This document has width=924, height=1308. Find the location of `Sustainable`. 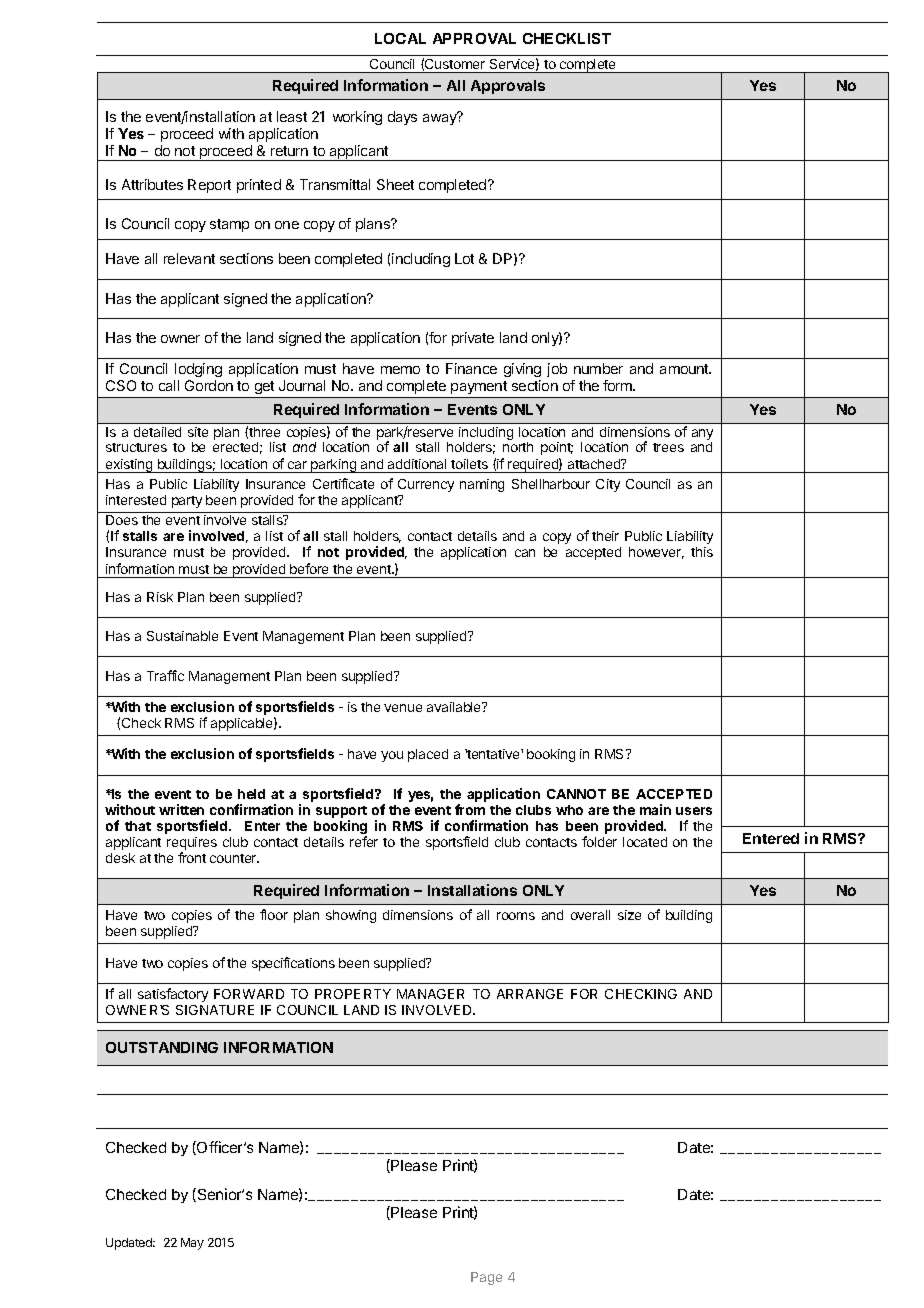

Sustainable is located at coordinates (182, 636).
